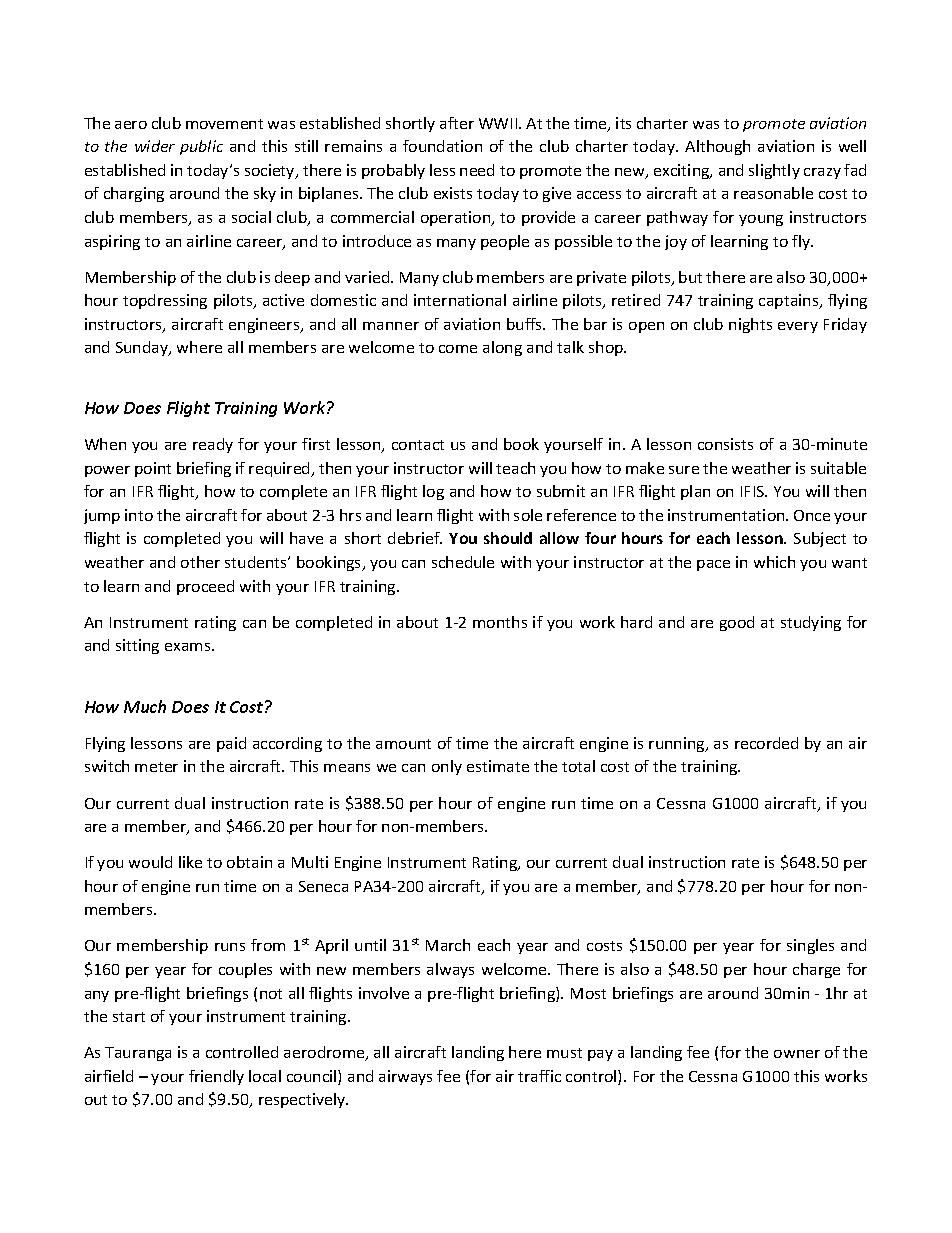 Image resolution: width=952 pixels, height=1233 pixels. I want to click on along, so click(502, 348).
